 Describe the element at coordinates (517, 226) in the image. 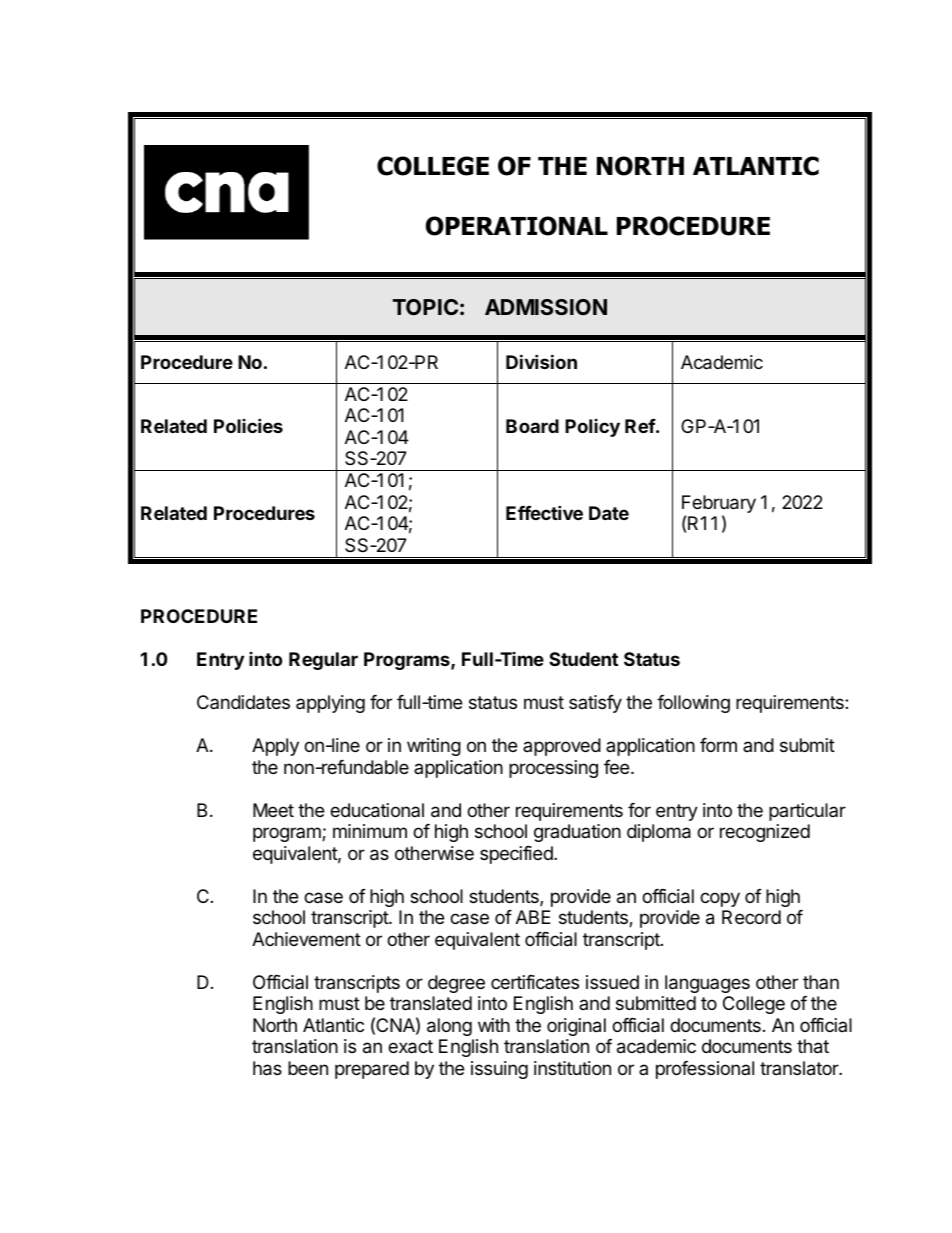

I see `OPERATIONAL` at that location.
